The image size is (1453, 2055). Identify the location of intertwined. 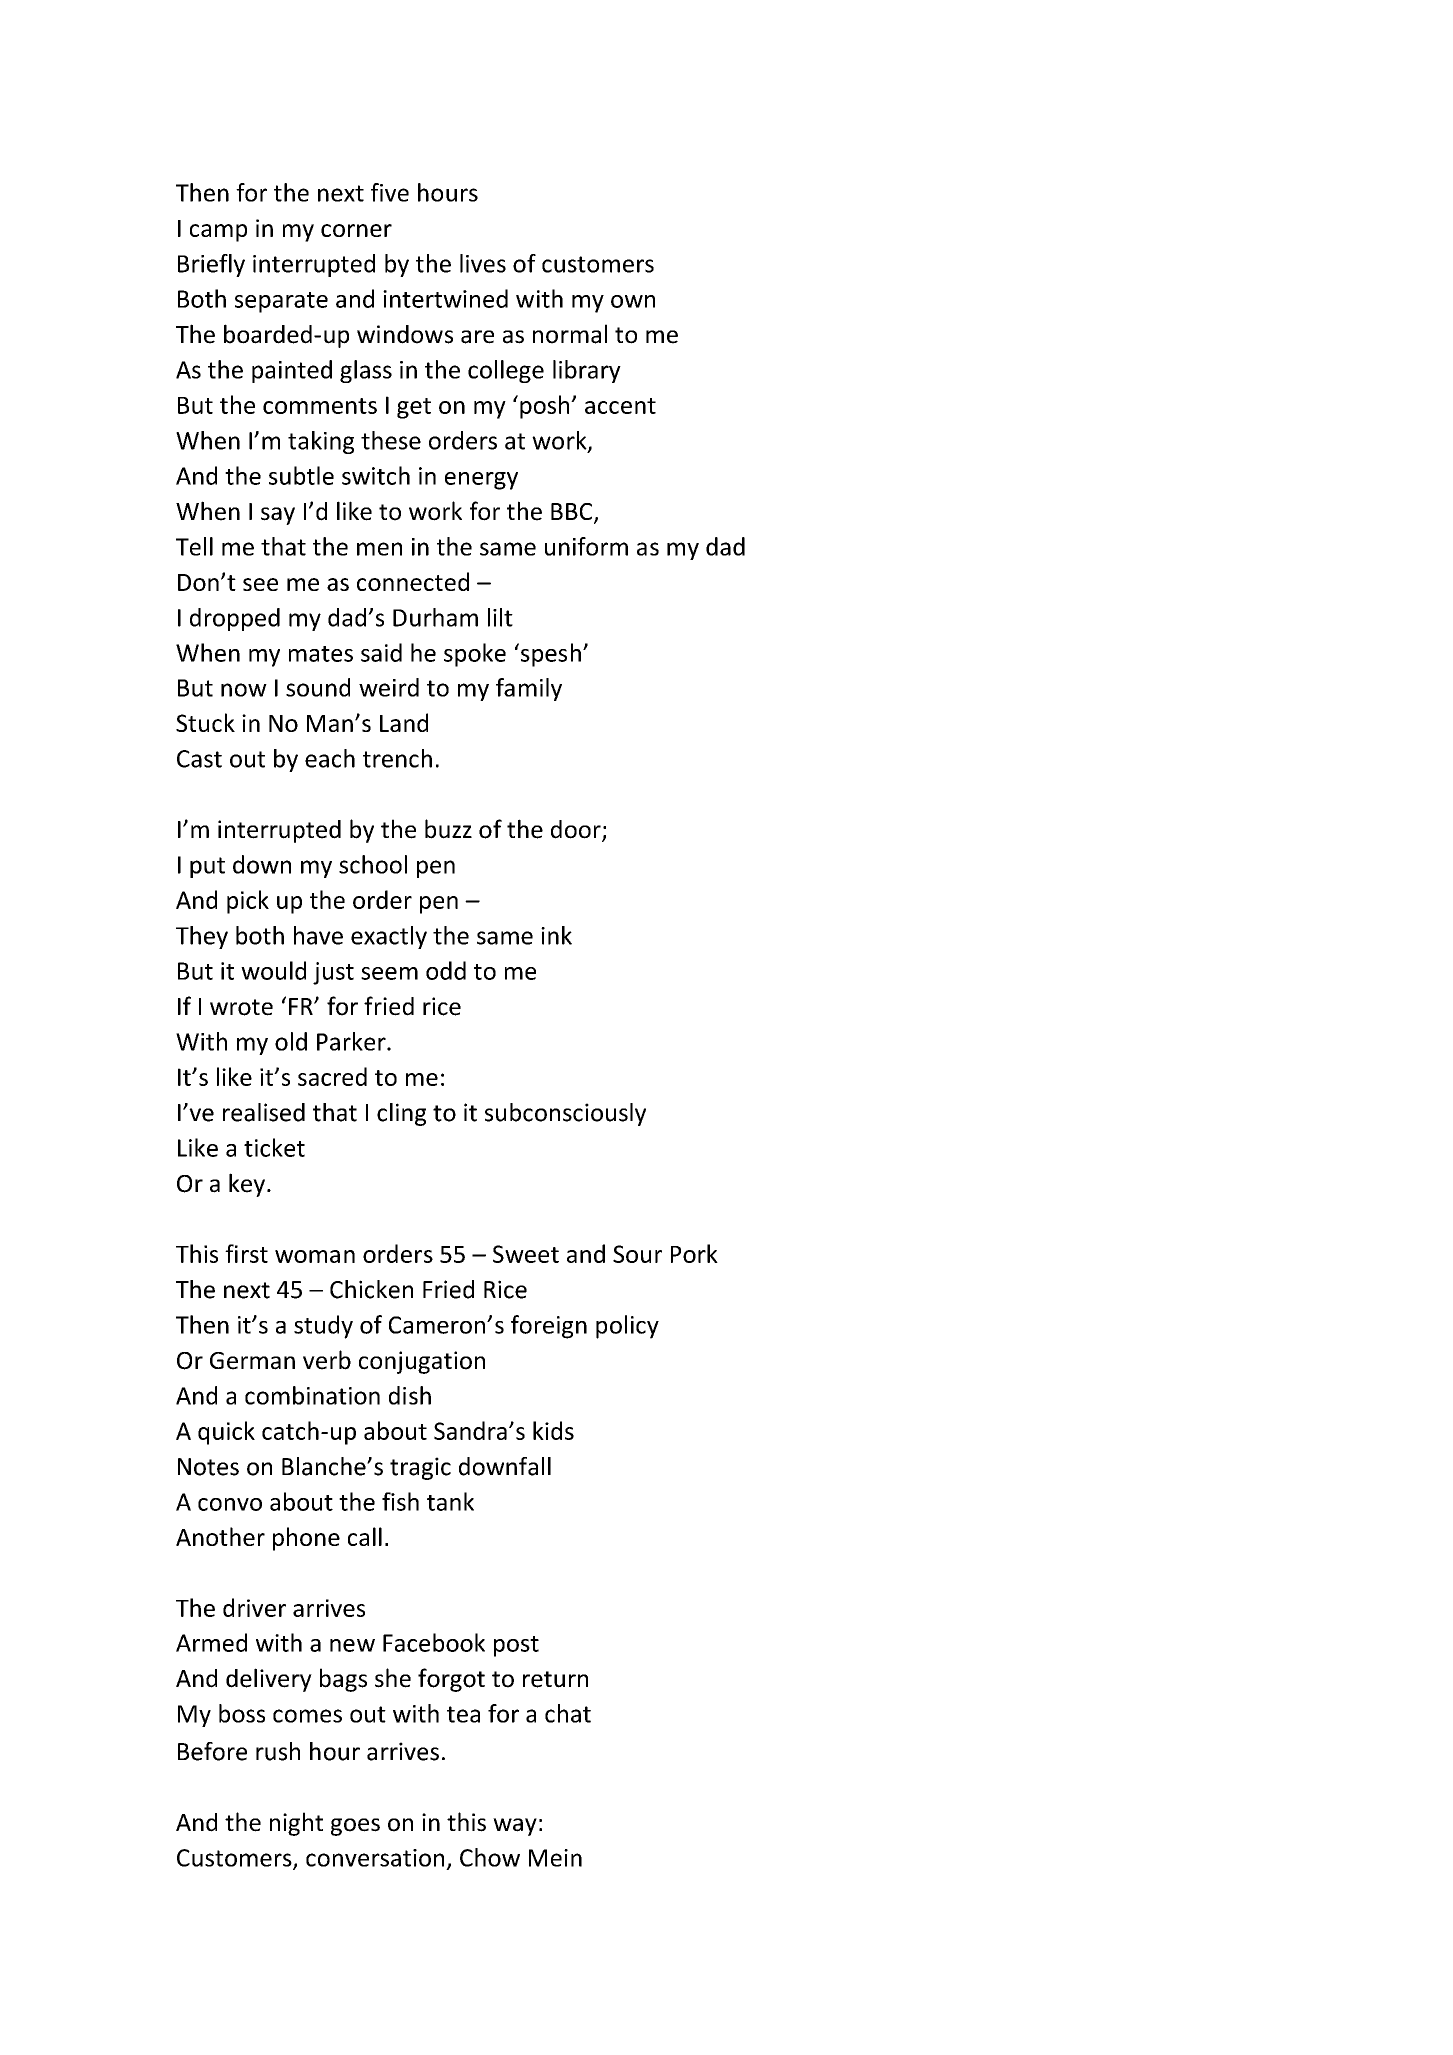
(445, 298).
